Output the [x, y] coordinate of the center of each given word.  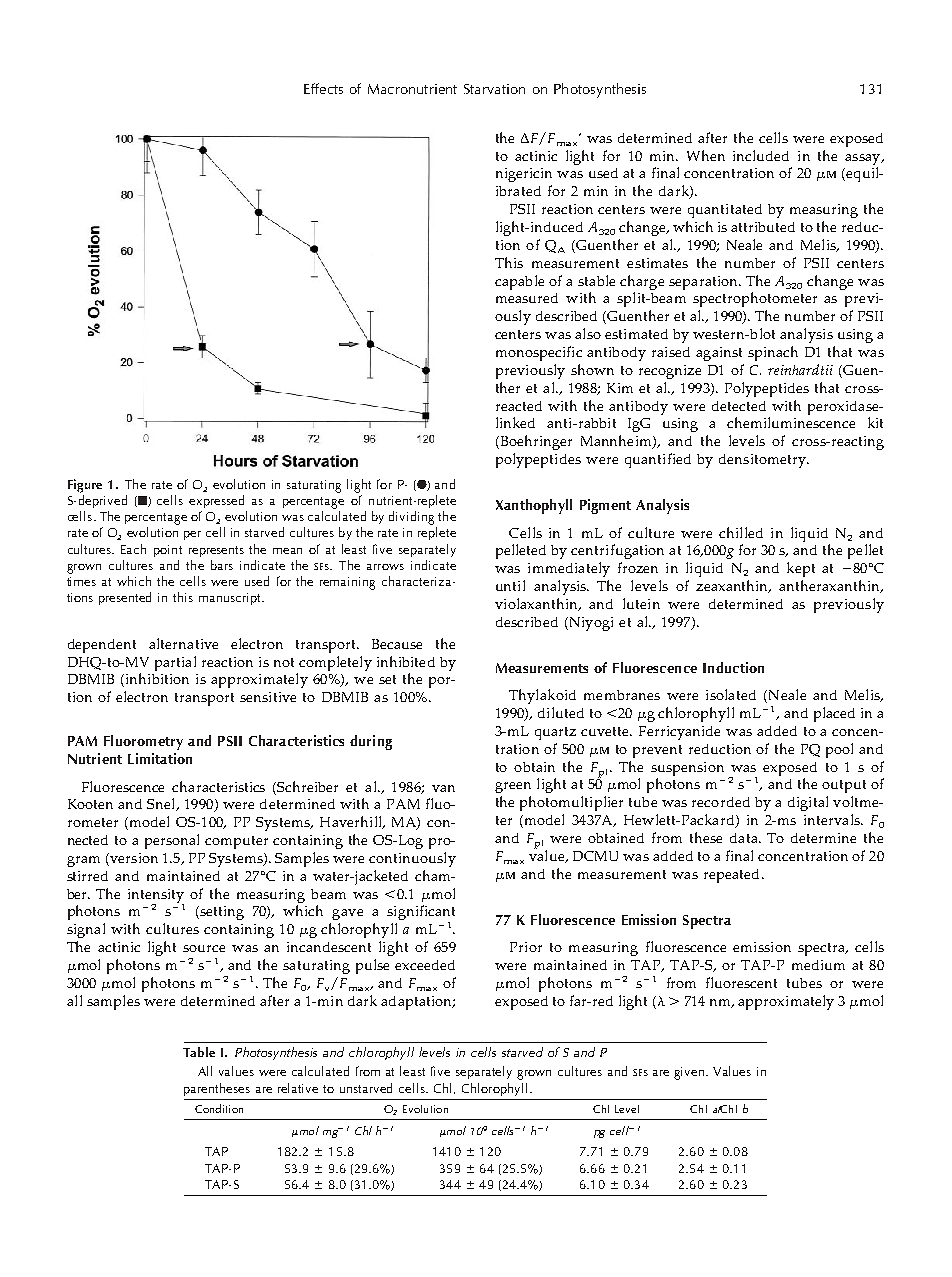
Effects [323, 88]
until [510, 585]
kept [801, 569]
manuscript [231, 599]
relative [298, 1088]
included [761, 155]
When [706, 155]
